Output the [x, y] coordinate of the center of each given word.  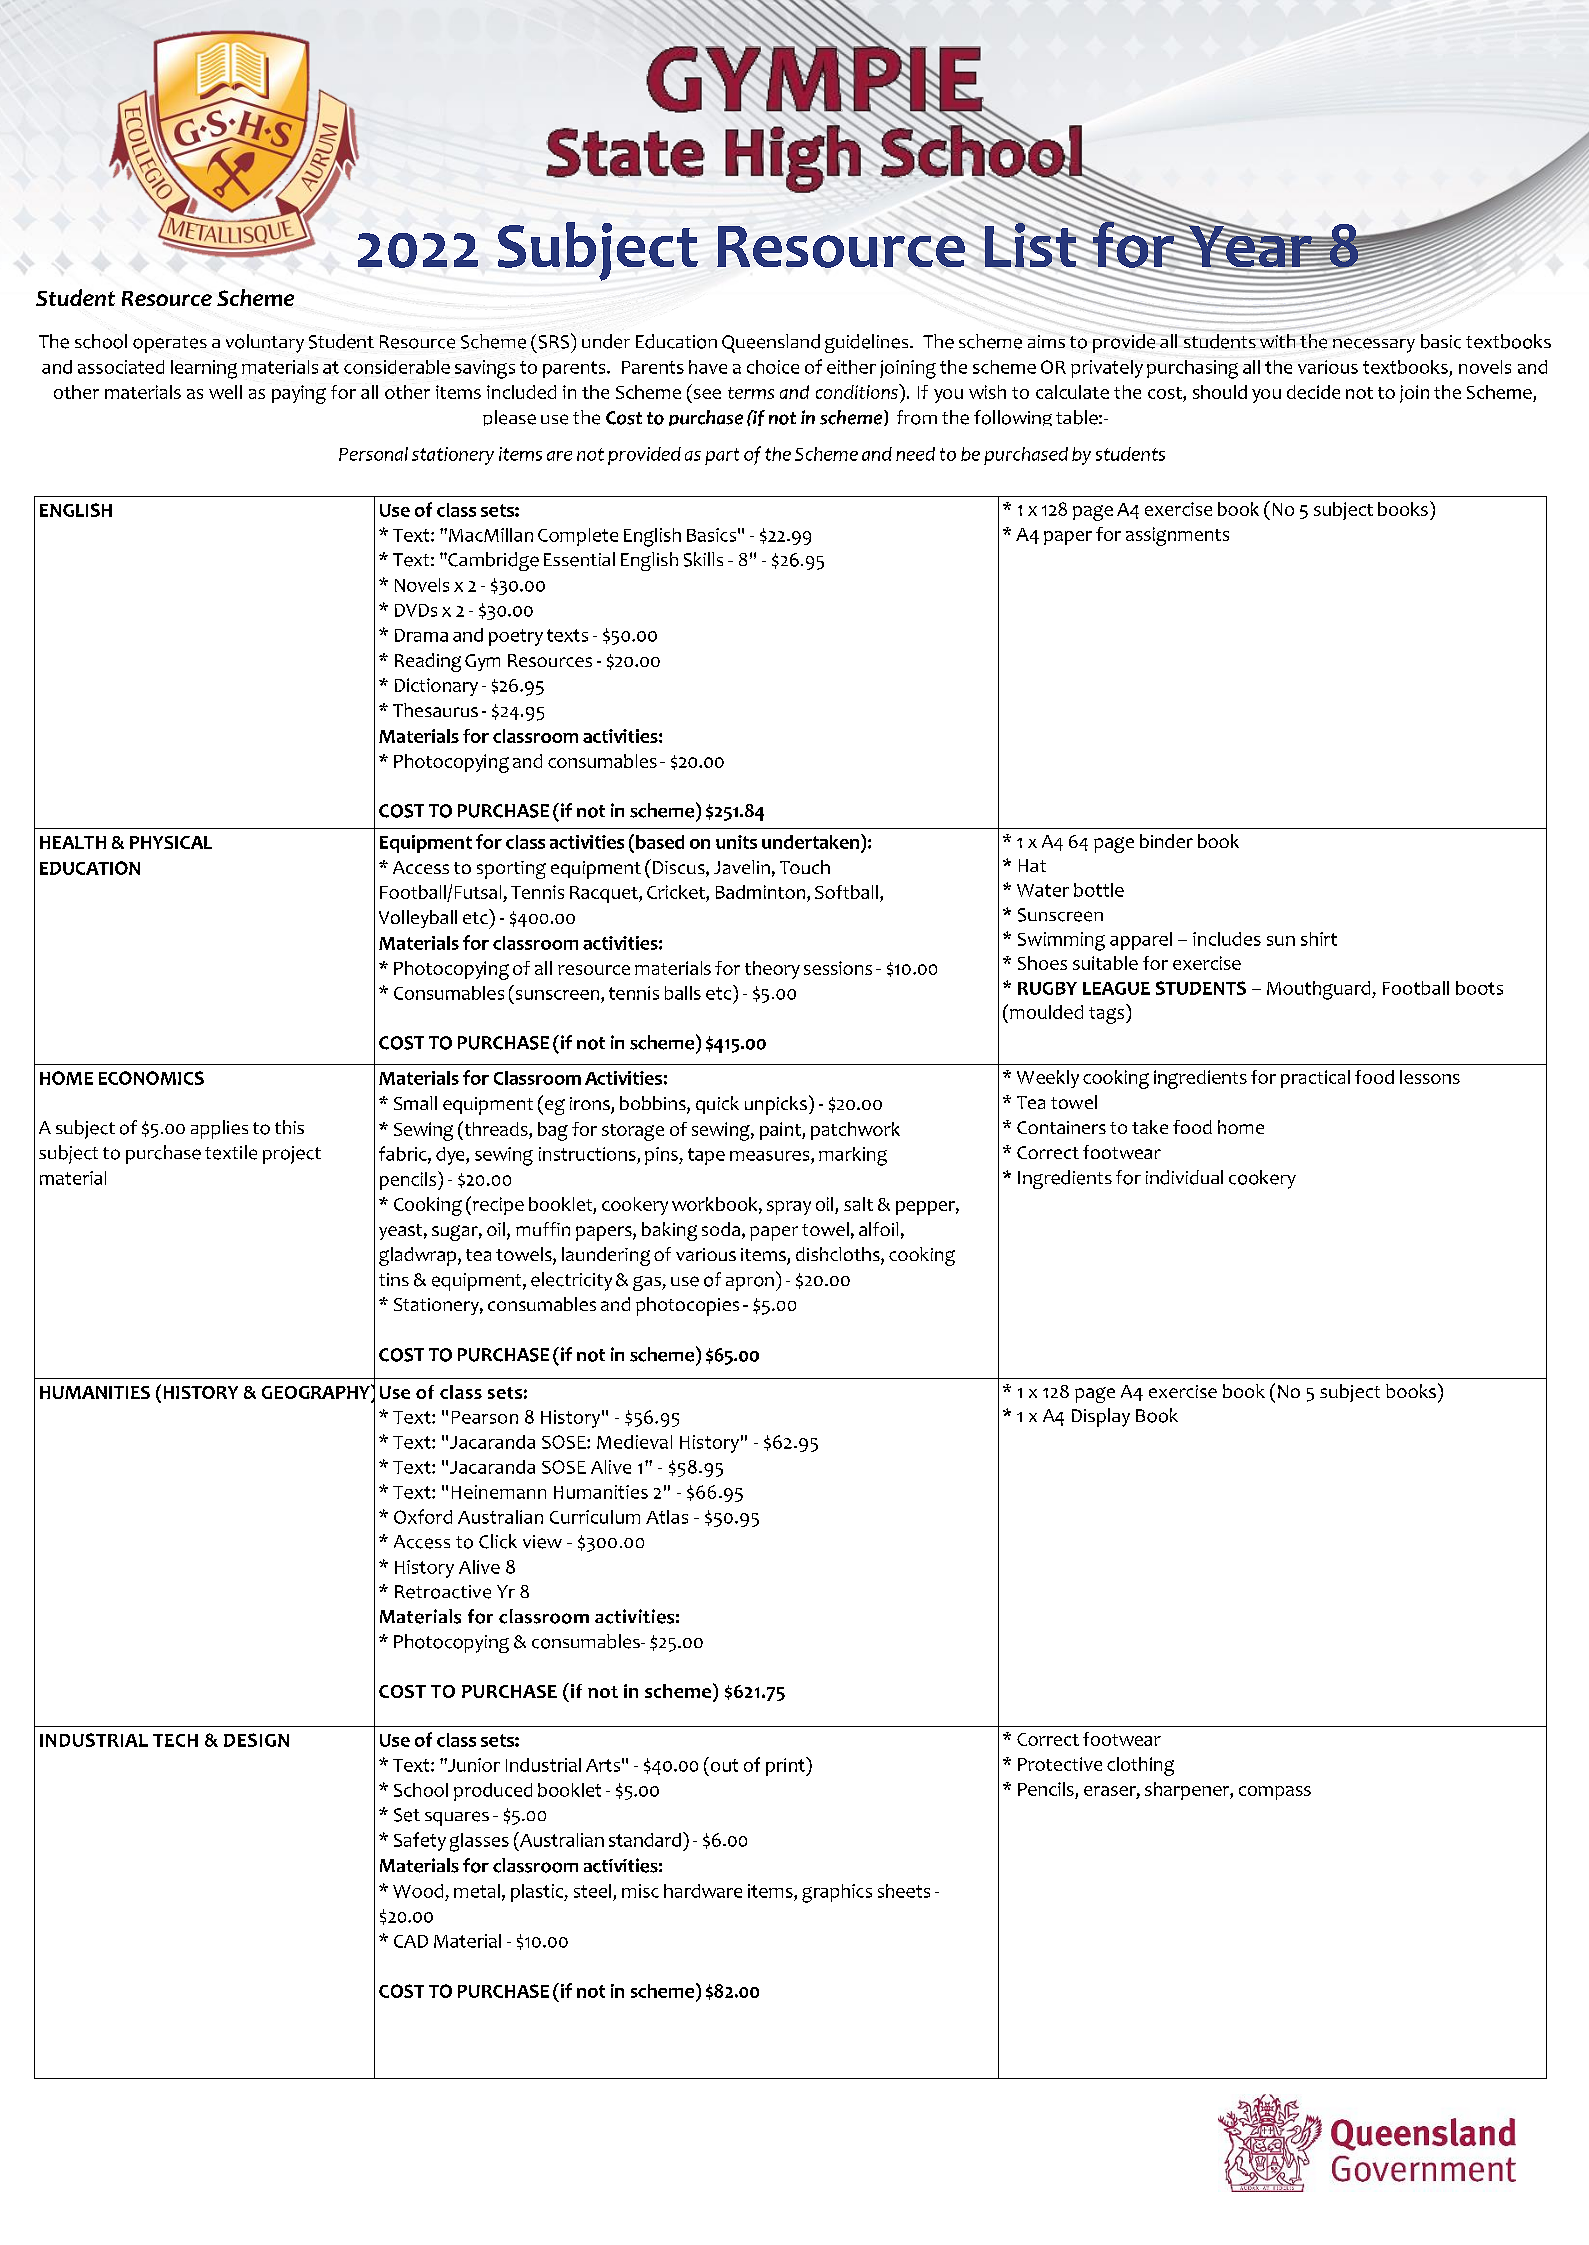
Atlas [667, 1517]
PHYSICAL [171, 842]
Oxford [423, 1516]
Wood [418, 1891]
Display [1101, 1417]
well [225, 392]
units [736, 842]
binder [1166, 841]
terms [751, 393]
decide [1313, 392]
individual [1184, 1177]
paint [781, 1131]
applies [219, 1129]
